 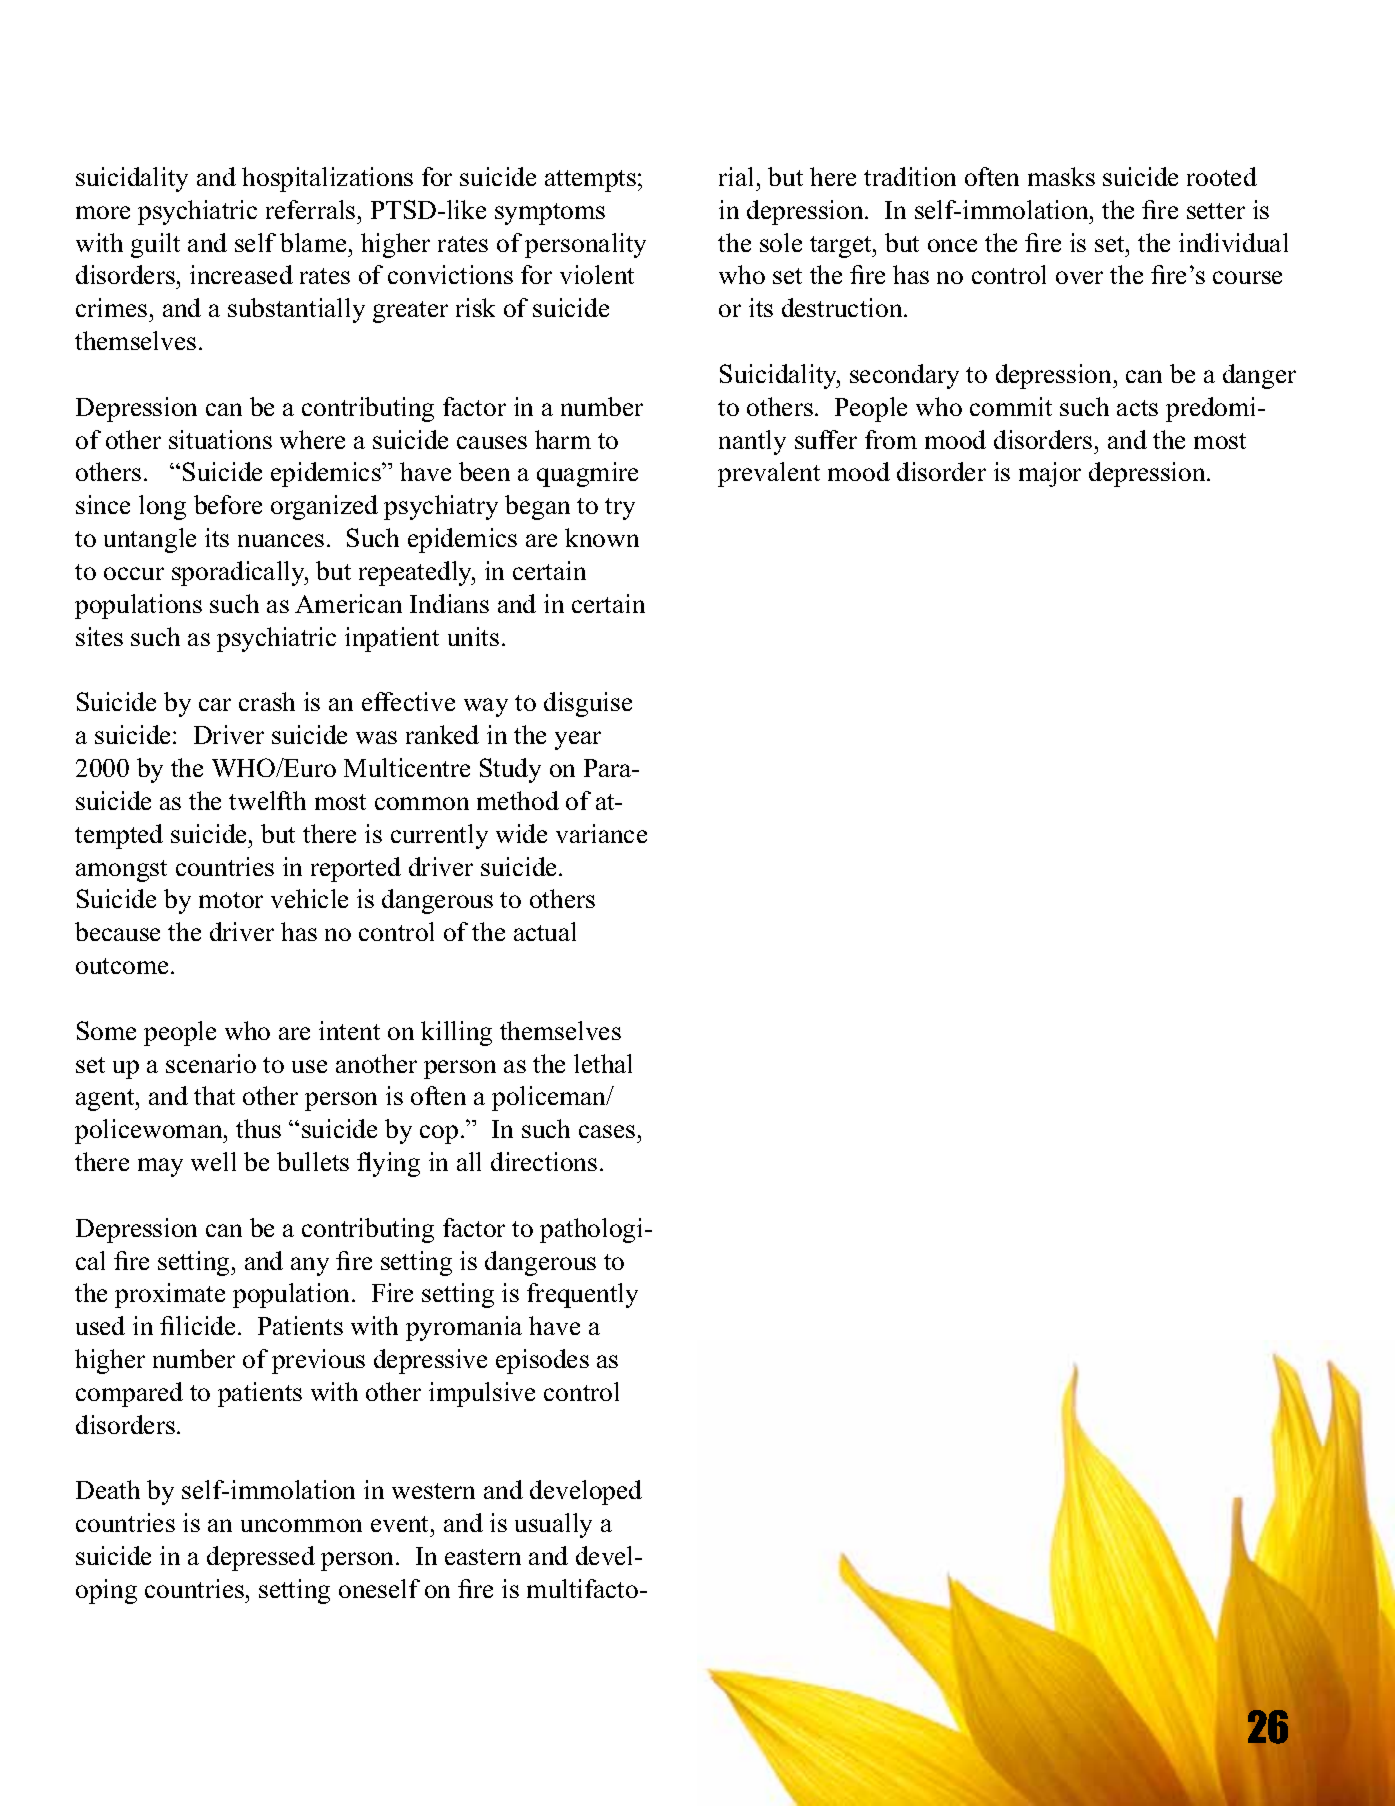 I want to click on motor, so click(x=231, y=900).
